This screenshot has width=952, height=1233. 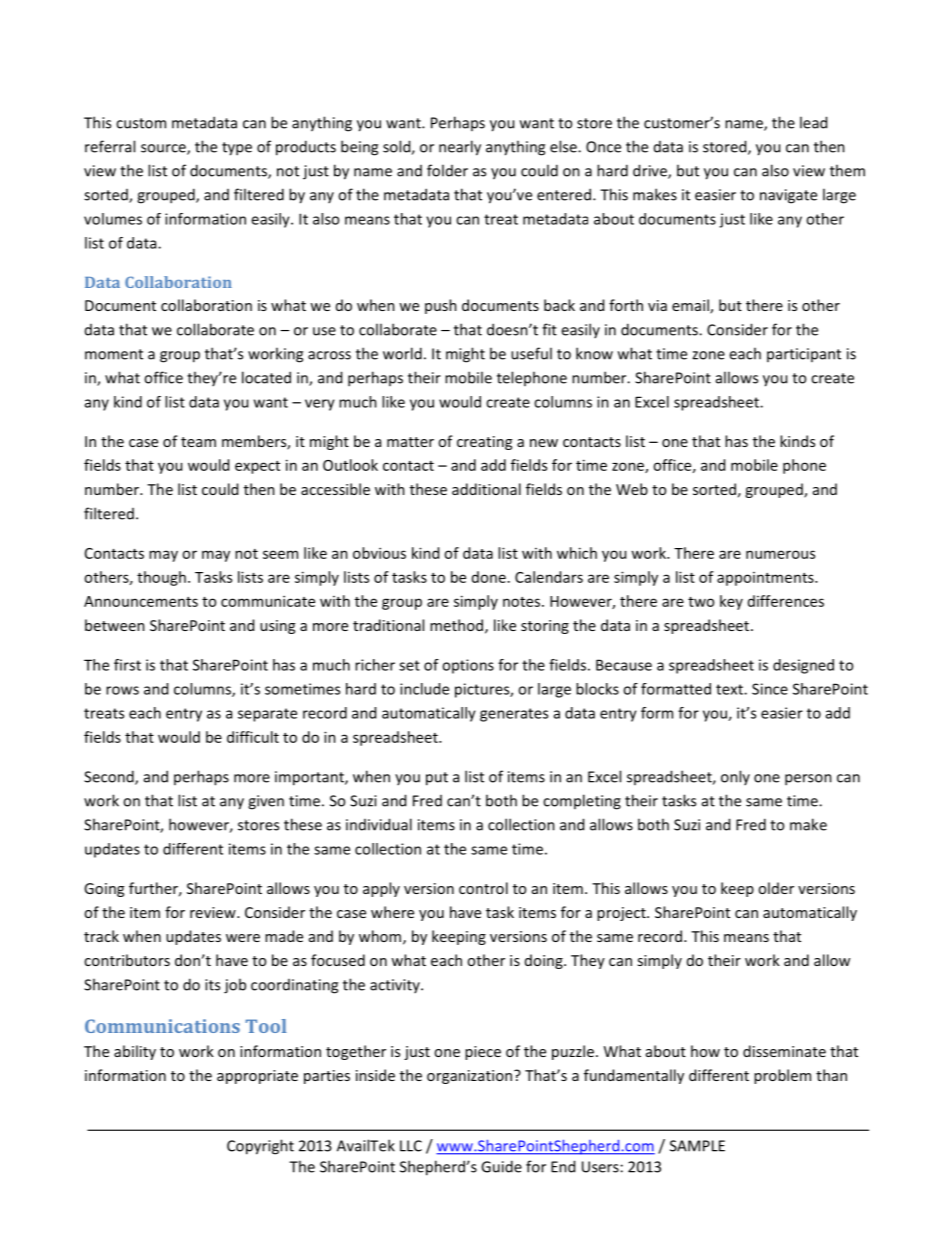 What do you see at coordinates (198, 442) in the screenshot?
I see `team` at bounding box center [198, 442].
